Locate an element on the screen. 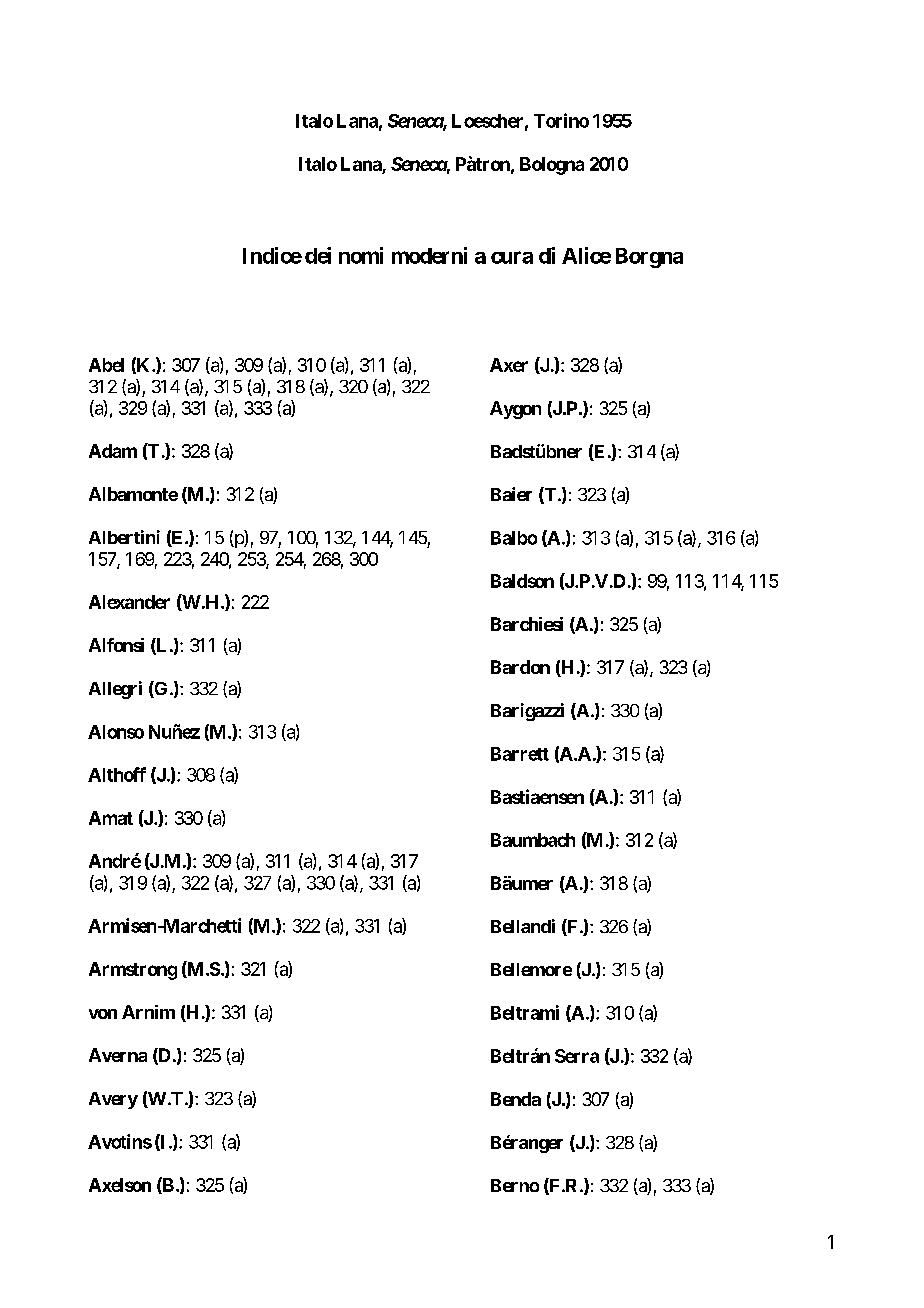 This screenshot has width=924, height=1308. dei is located at coordinates (318, 255).
